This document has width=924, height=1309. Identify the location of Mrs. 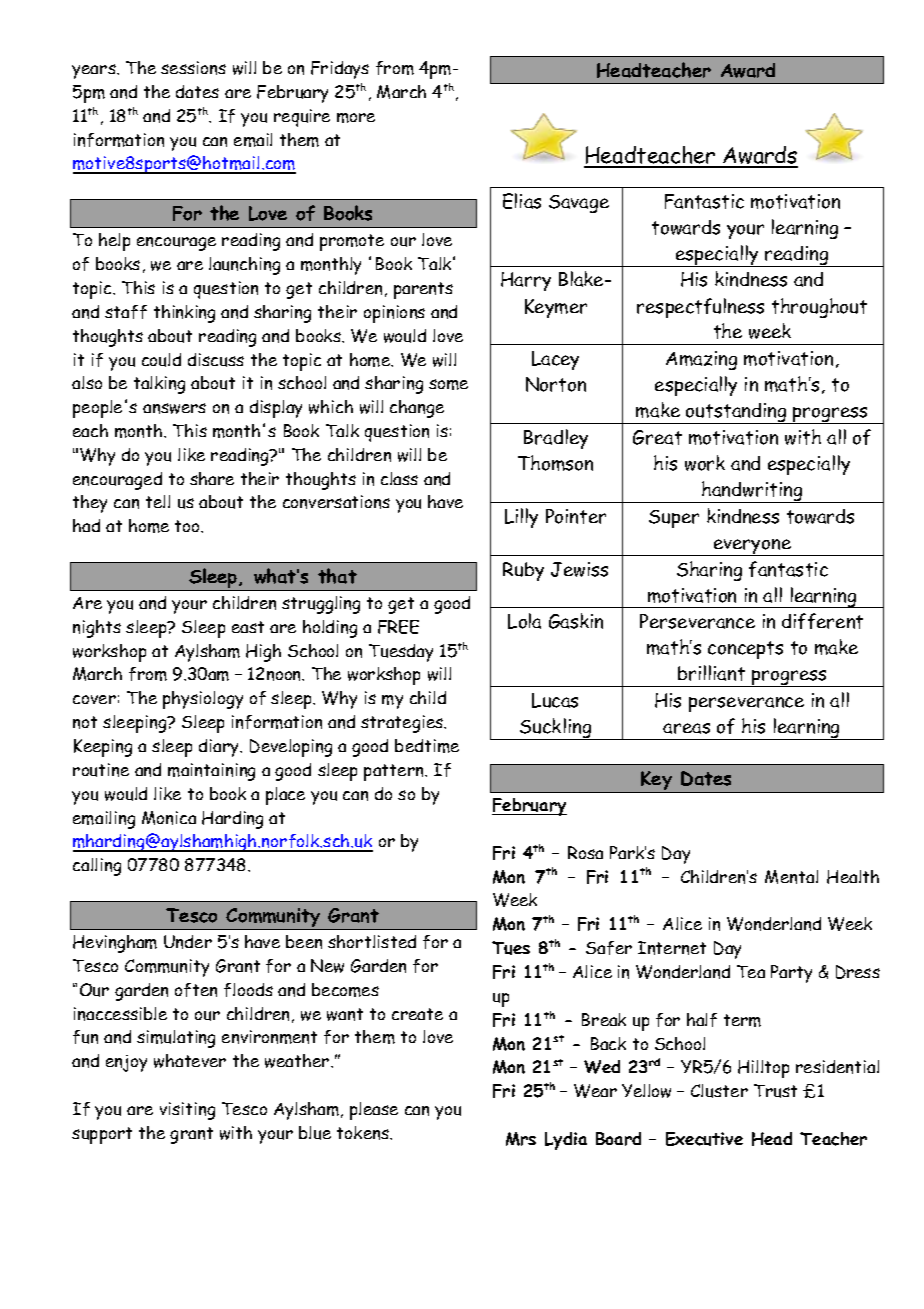
(521, 1139).
